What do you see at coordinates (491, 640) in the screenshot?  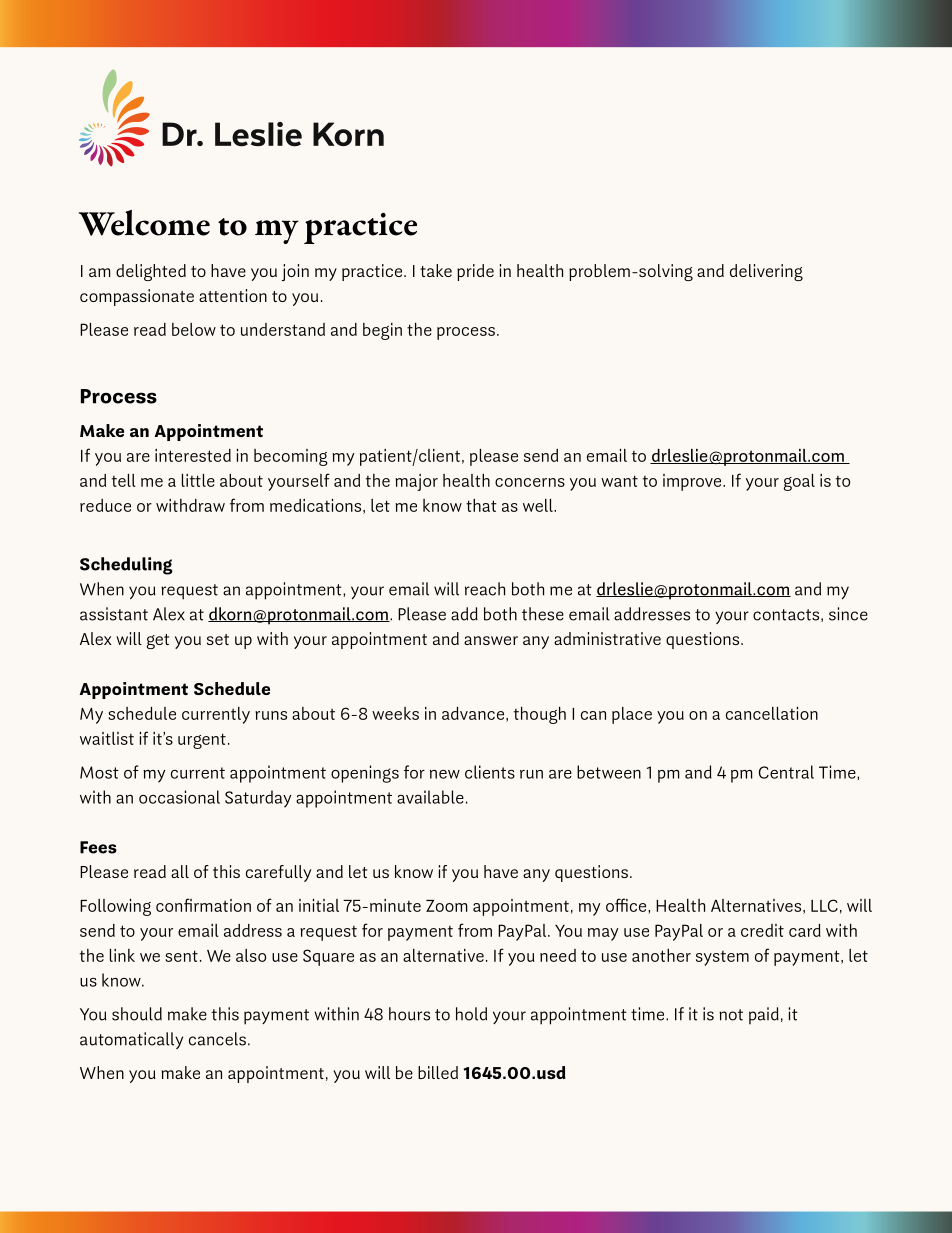 I see `answer` at bounding box center [491, 640].
